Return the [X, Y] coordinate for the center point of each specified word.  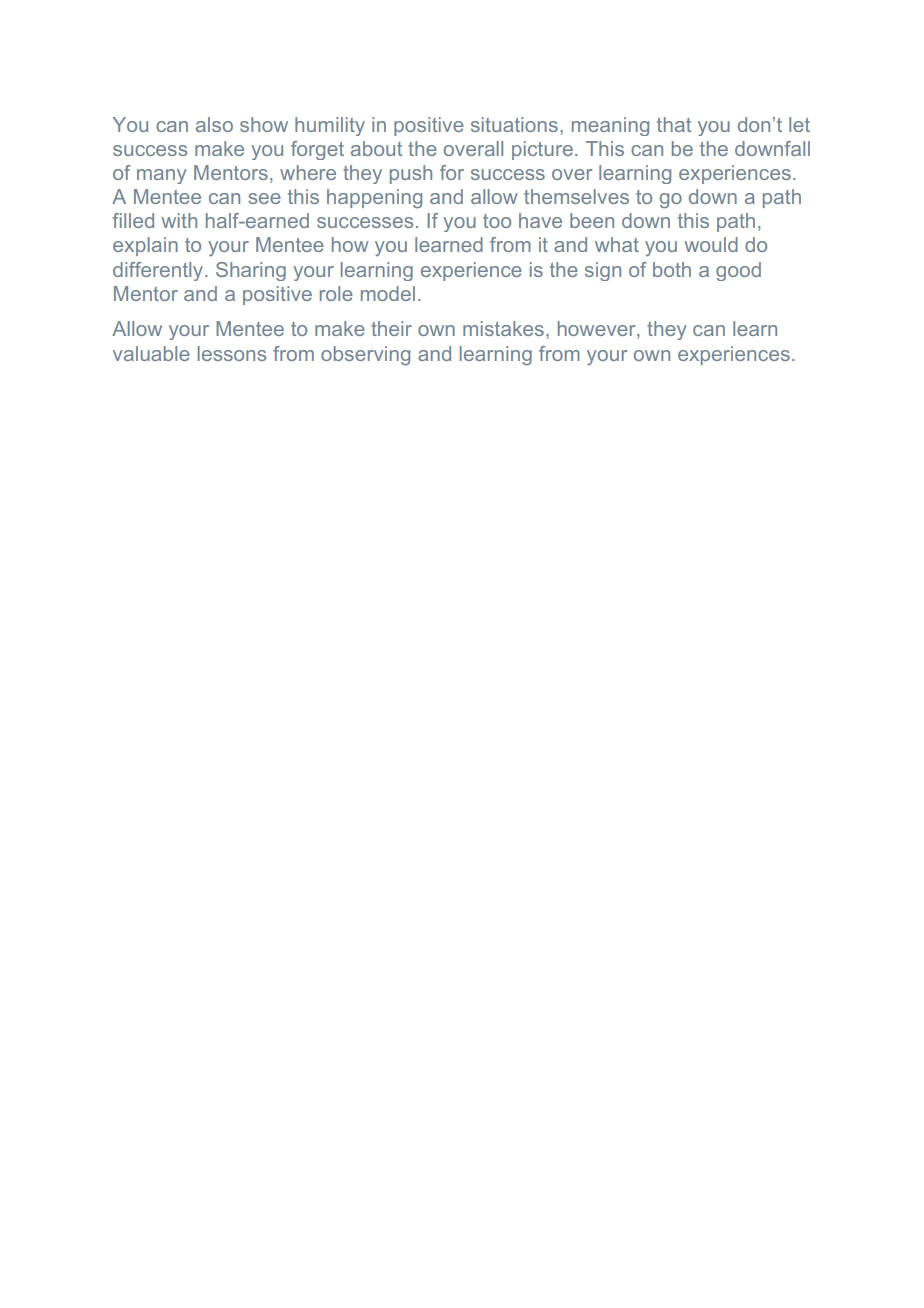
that [674, 124]
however [598, 330]
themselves [576, 196]
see [264, 198]
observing [365, 356]
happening [374, 199]
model [388, 293]
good [738, 271]
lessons [232, 353]
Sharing [251, 271]
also [214, 124]
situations [514, 124]
